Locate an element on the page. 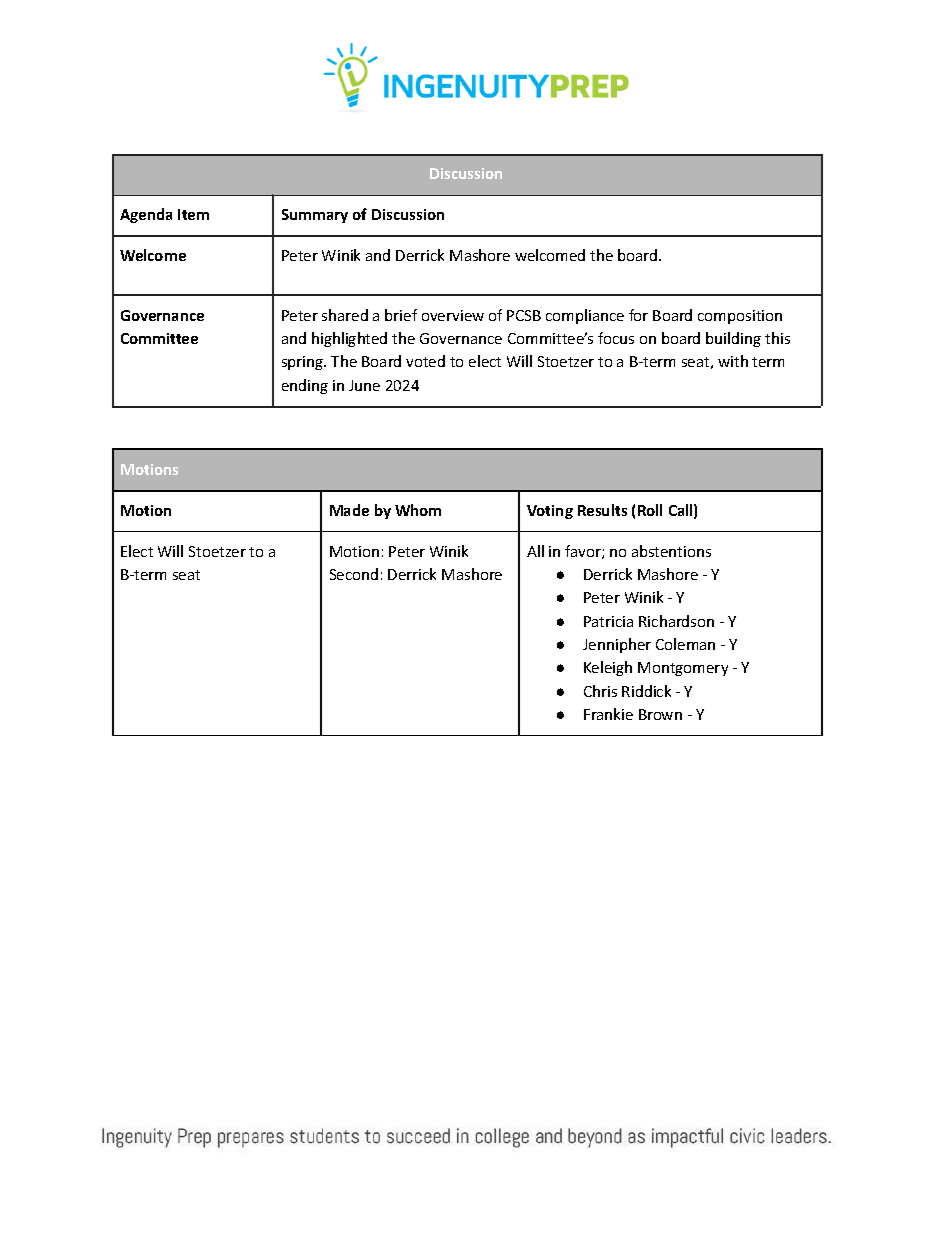 The image size is (952, 1233). Made is located at coordinates (349, 510).
